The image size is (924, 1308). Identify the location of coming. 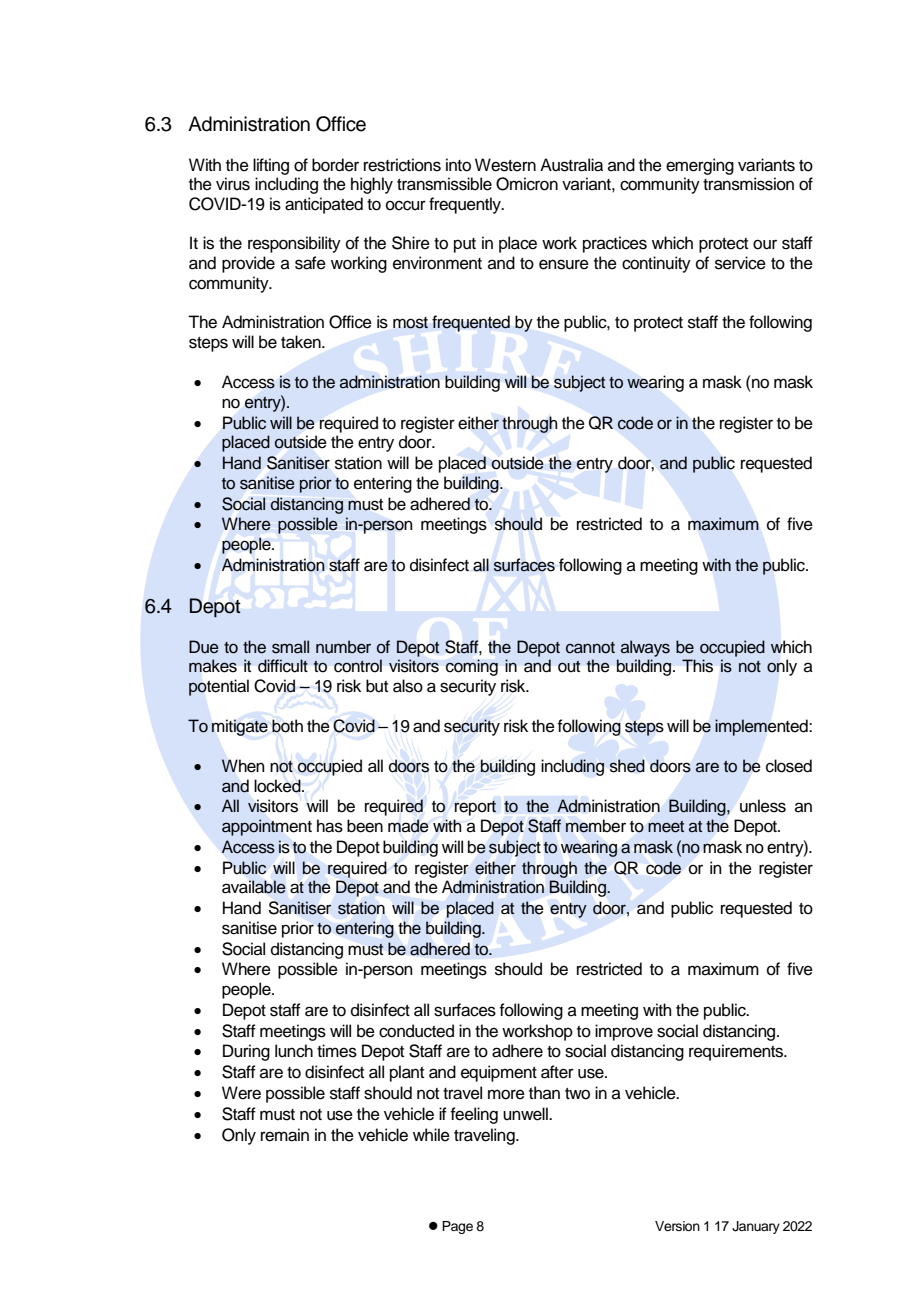
(472, 667).
